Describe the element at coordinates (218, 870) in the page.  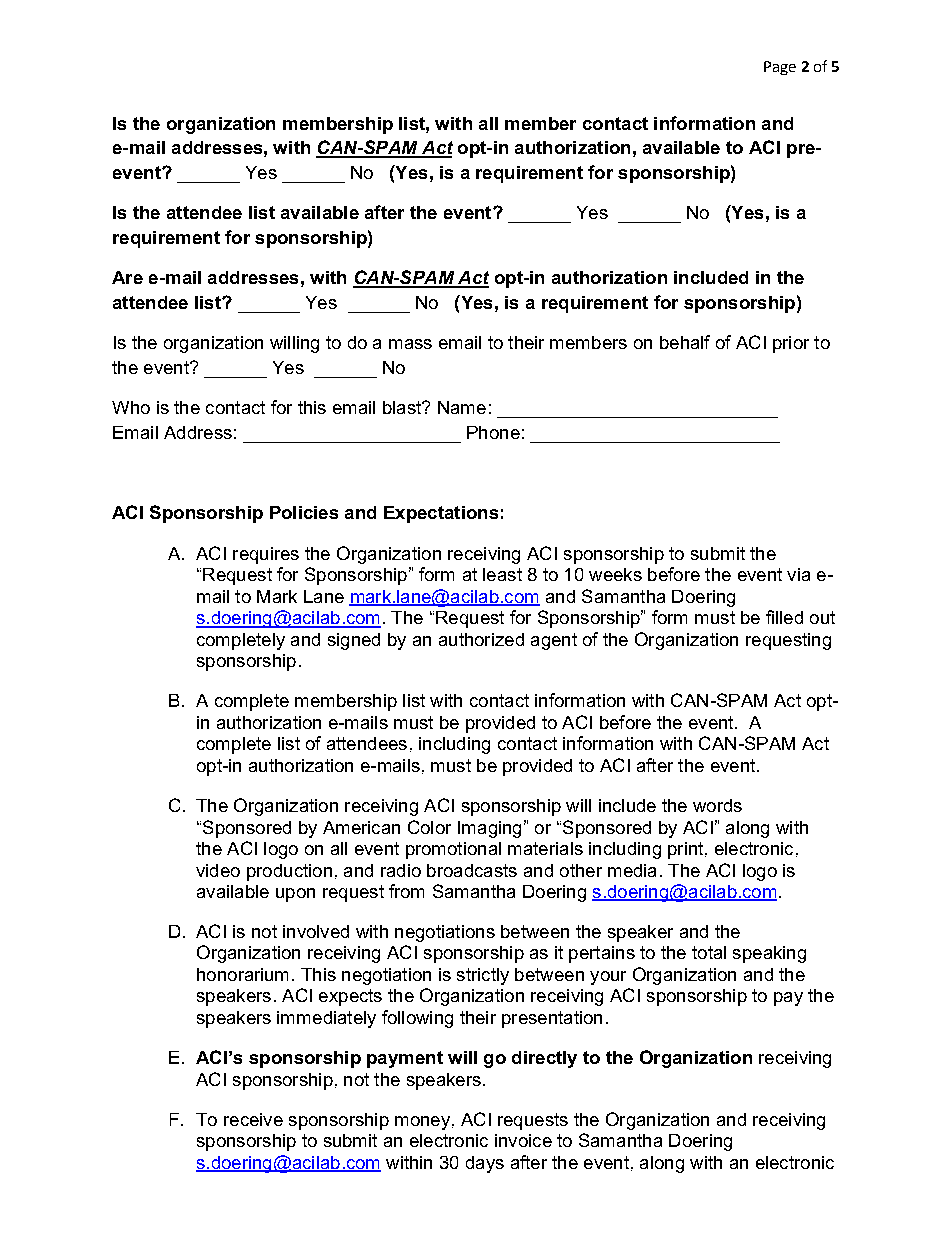
I see `video` at that location.
